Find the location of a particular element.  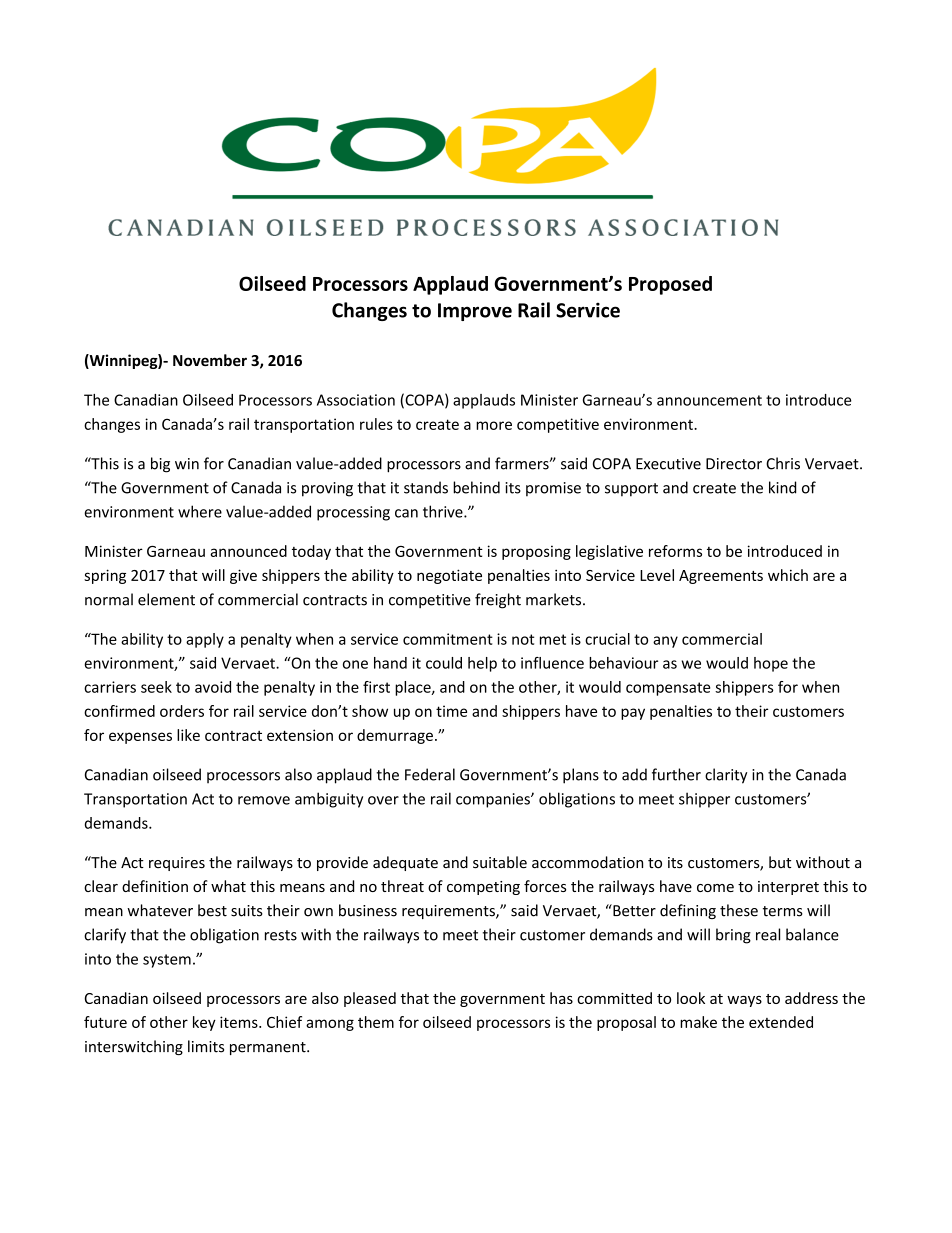

them is located at coordinates (376, 1022).
